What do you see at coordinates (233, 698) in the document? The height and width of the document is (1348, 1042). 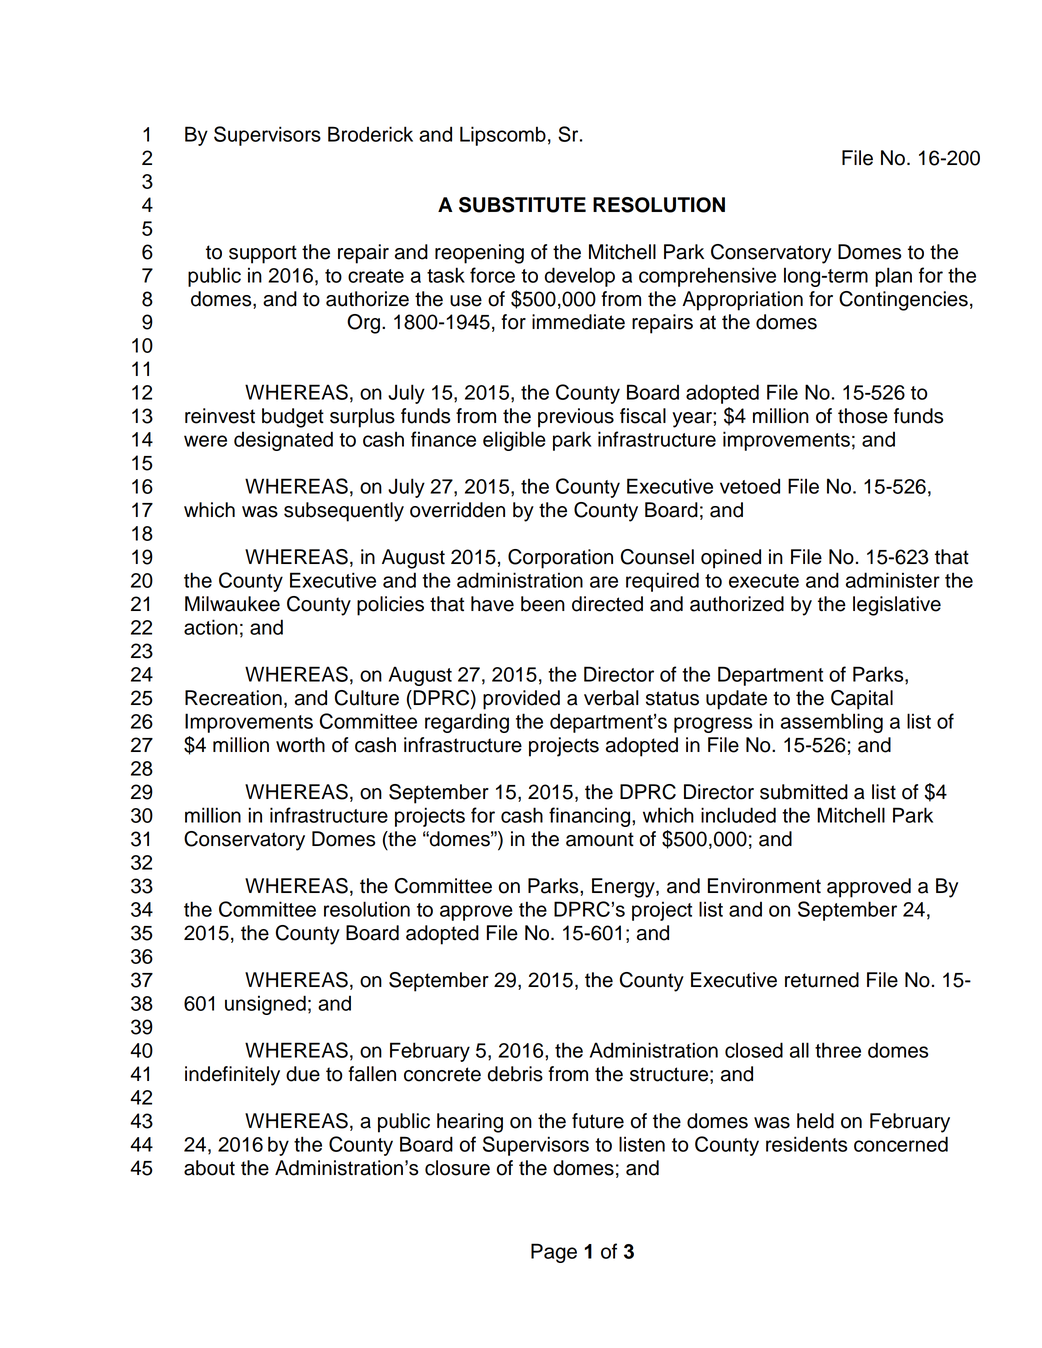 I see `Recreation` at bounding box center [233, 698].
